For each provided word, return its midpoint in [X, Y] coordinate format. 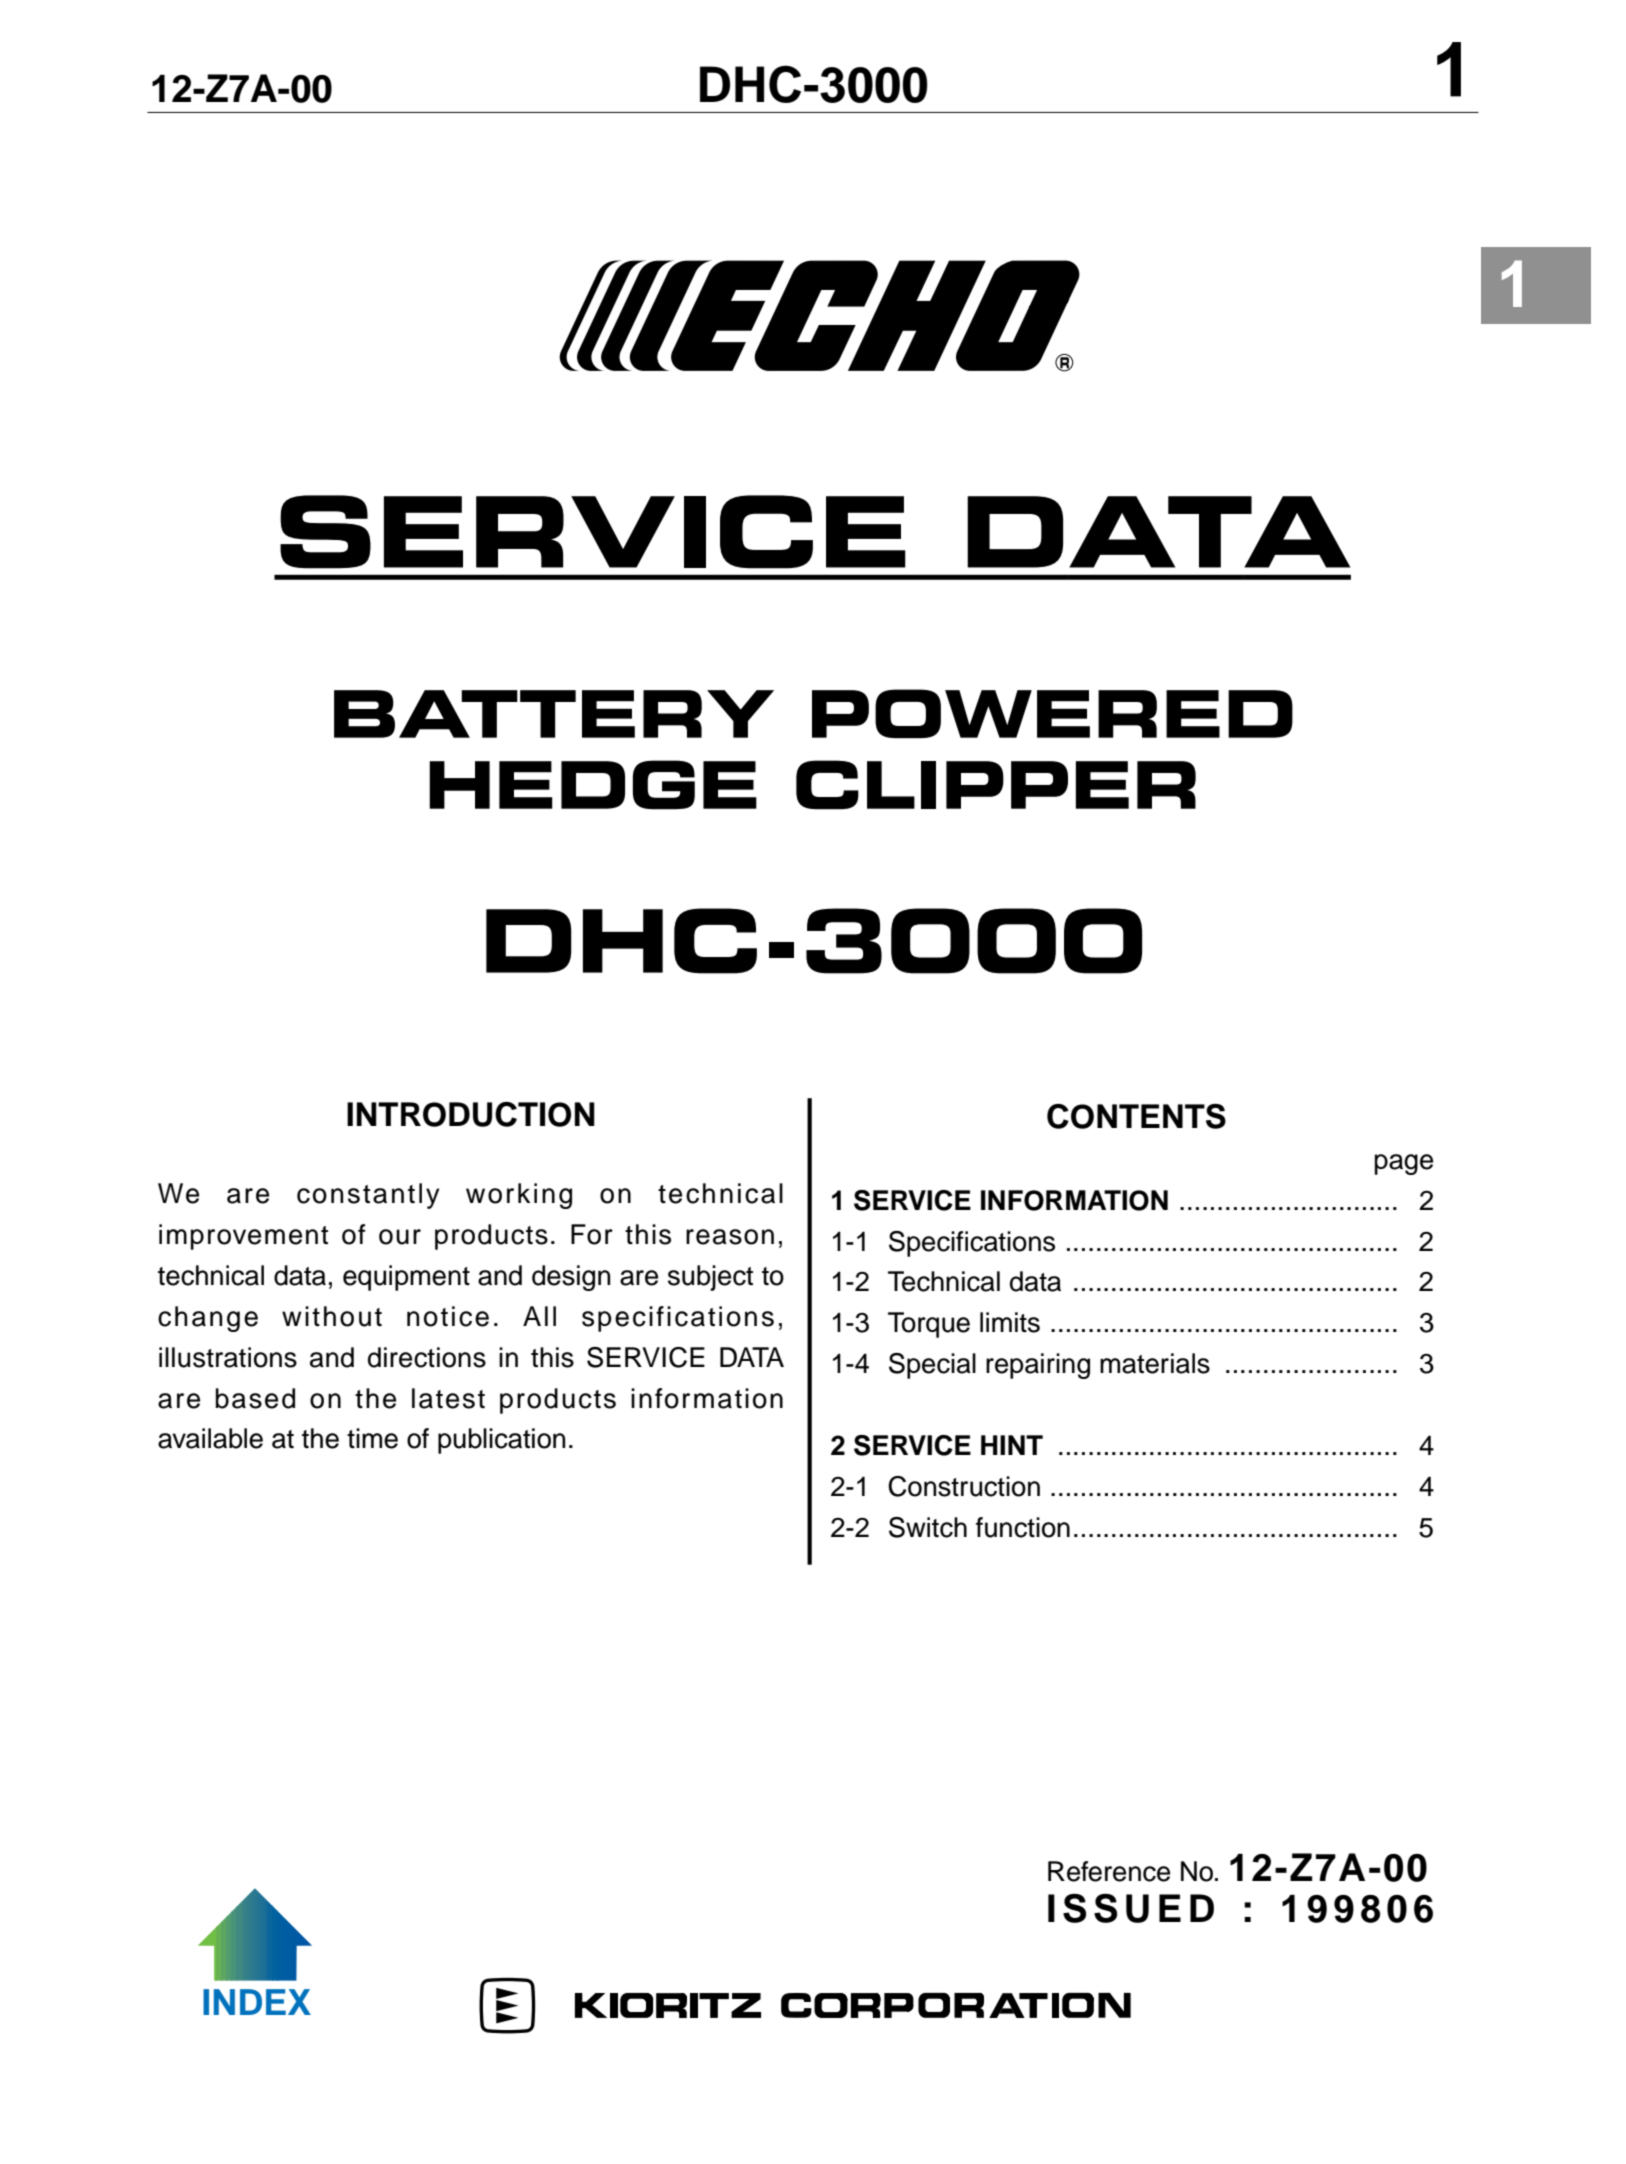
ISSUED [1131, 1908]
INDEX [257, 2002]
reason [730, 1237]
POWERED [1052, 713]
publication [502, 1441]
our [400, 1237]
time [372, 1438]
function [1023, 1527]
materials [1155, 1363]
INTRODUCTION [471, 1114]
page [1403, 1164]
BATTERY [554, 714]
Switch [928, 1527]
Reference [1109, 1871]
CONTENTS [1136, 1116]
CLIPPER [996, 785]
